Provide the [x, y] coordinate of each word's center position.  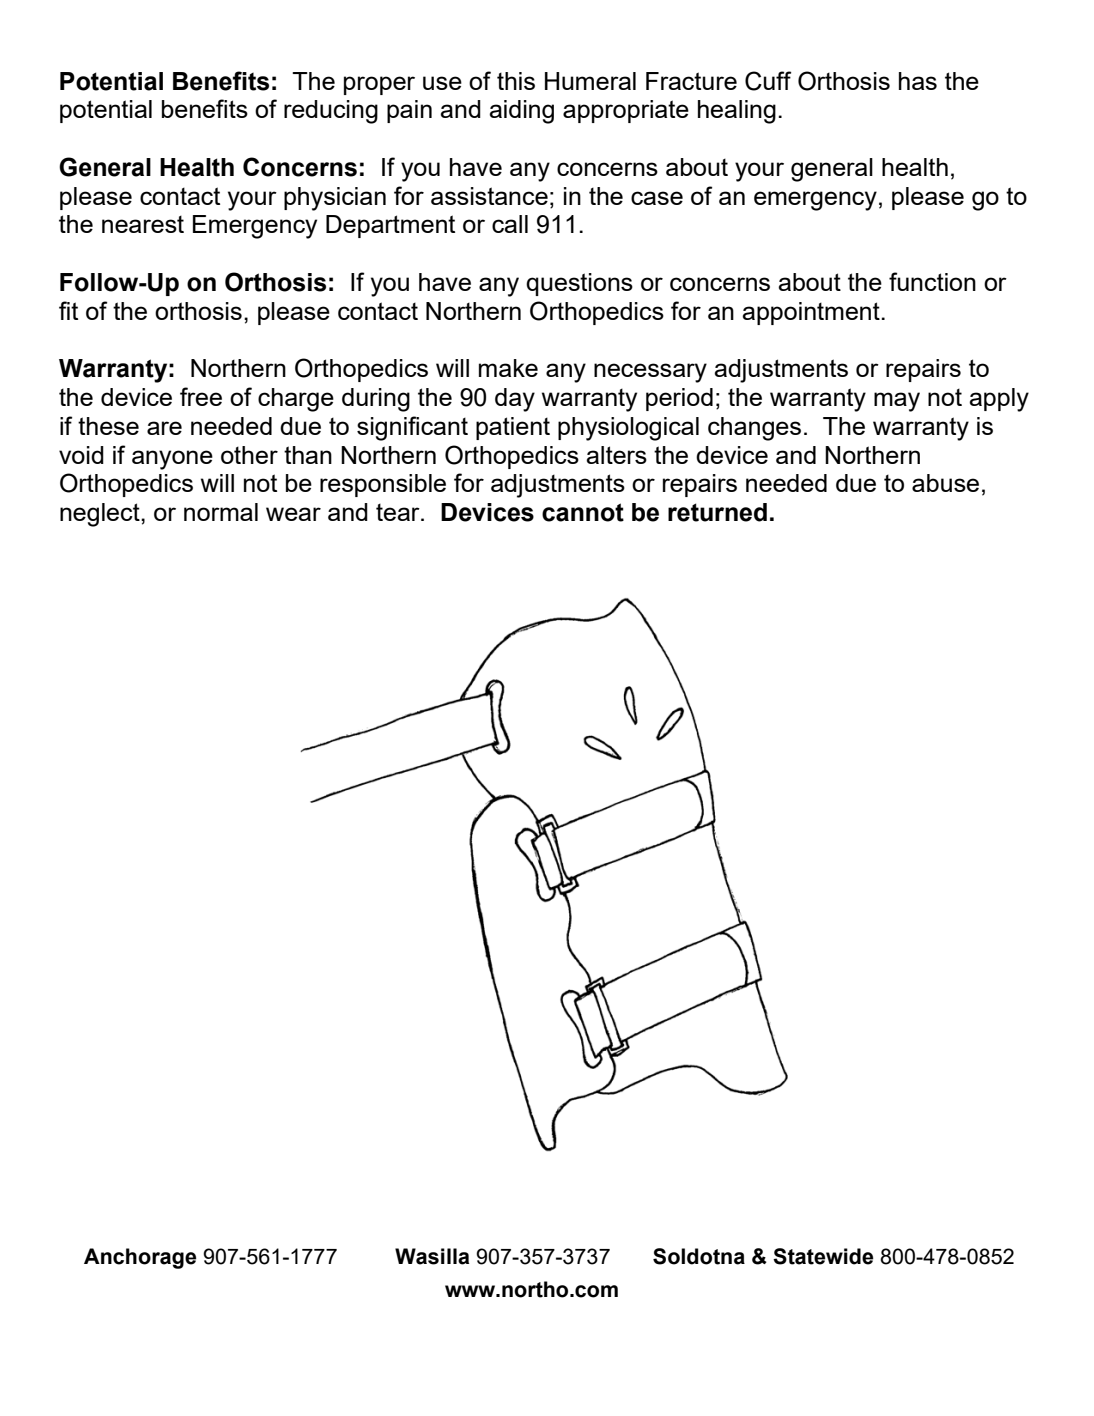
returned [717, 512]
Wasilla [432, 1256]
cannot [583, 512]
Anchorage [140, 1258]
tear [399, 512]
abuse [945, 483]
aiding [521, 112]
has [918, 81]
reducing [331, 112]
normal [221, 512]
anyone [172, 460]
